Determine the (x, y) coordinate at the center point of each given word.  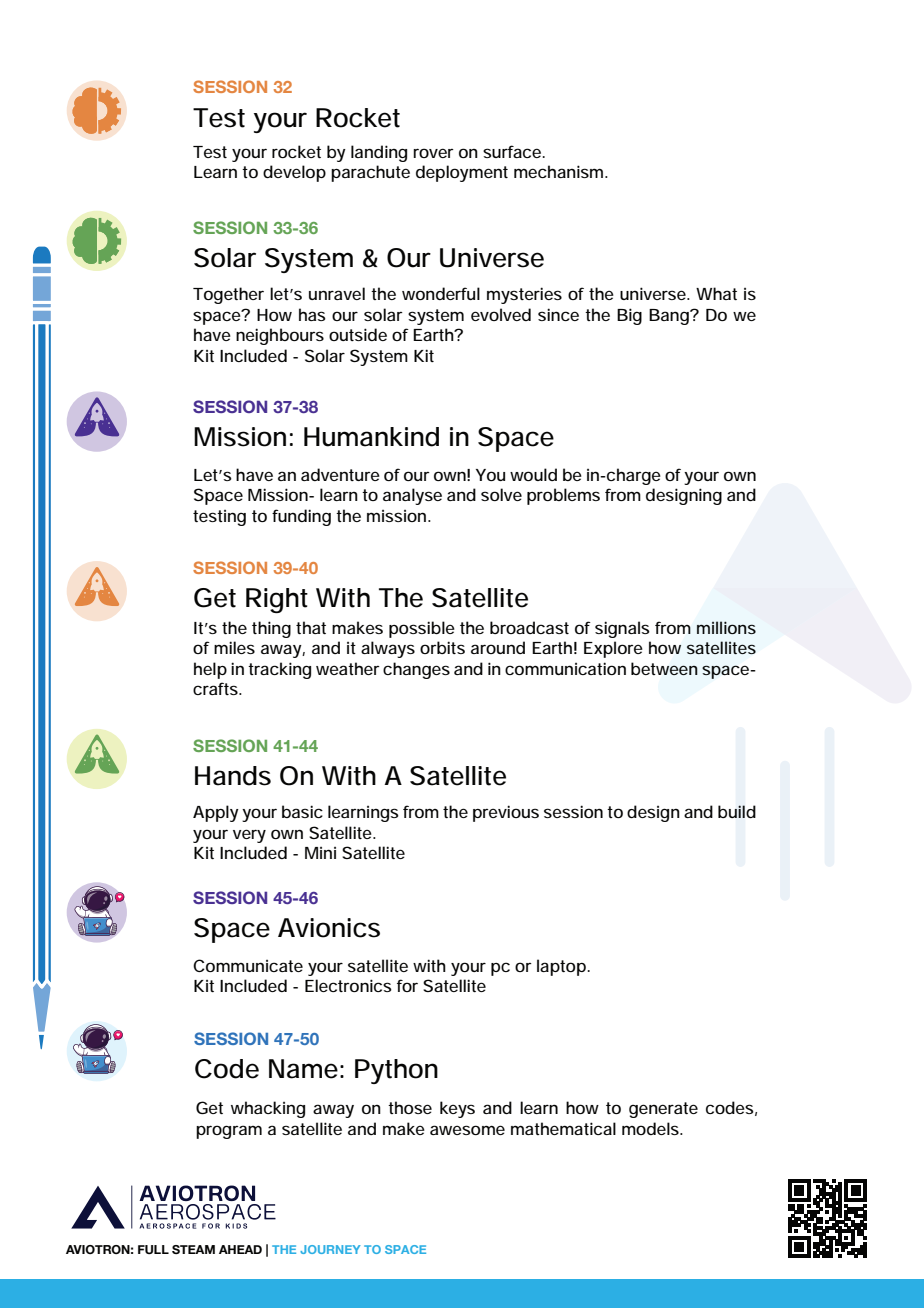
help (210, 670)
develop (294, 173)
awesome (467, 1130)
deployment (462, 173)
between (664, 668)
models (651, 1128)
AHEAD (240, 1249)
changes (416, 670)
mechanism (558, 171)
